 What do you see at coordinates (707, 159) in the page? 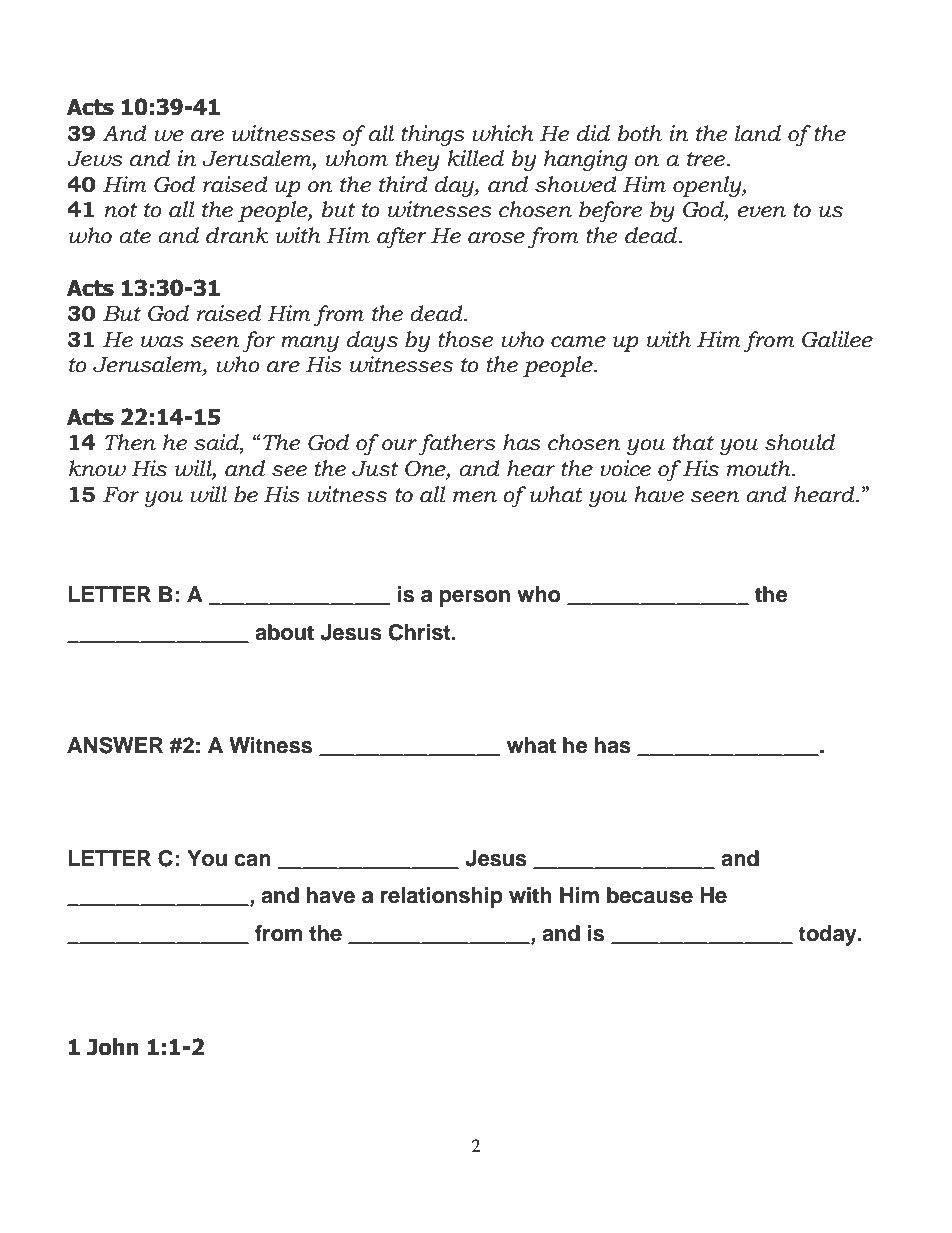
I see `tree` at bounding box center [707, 159].
